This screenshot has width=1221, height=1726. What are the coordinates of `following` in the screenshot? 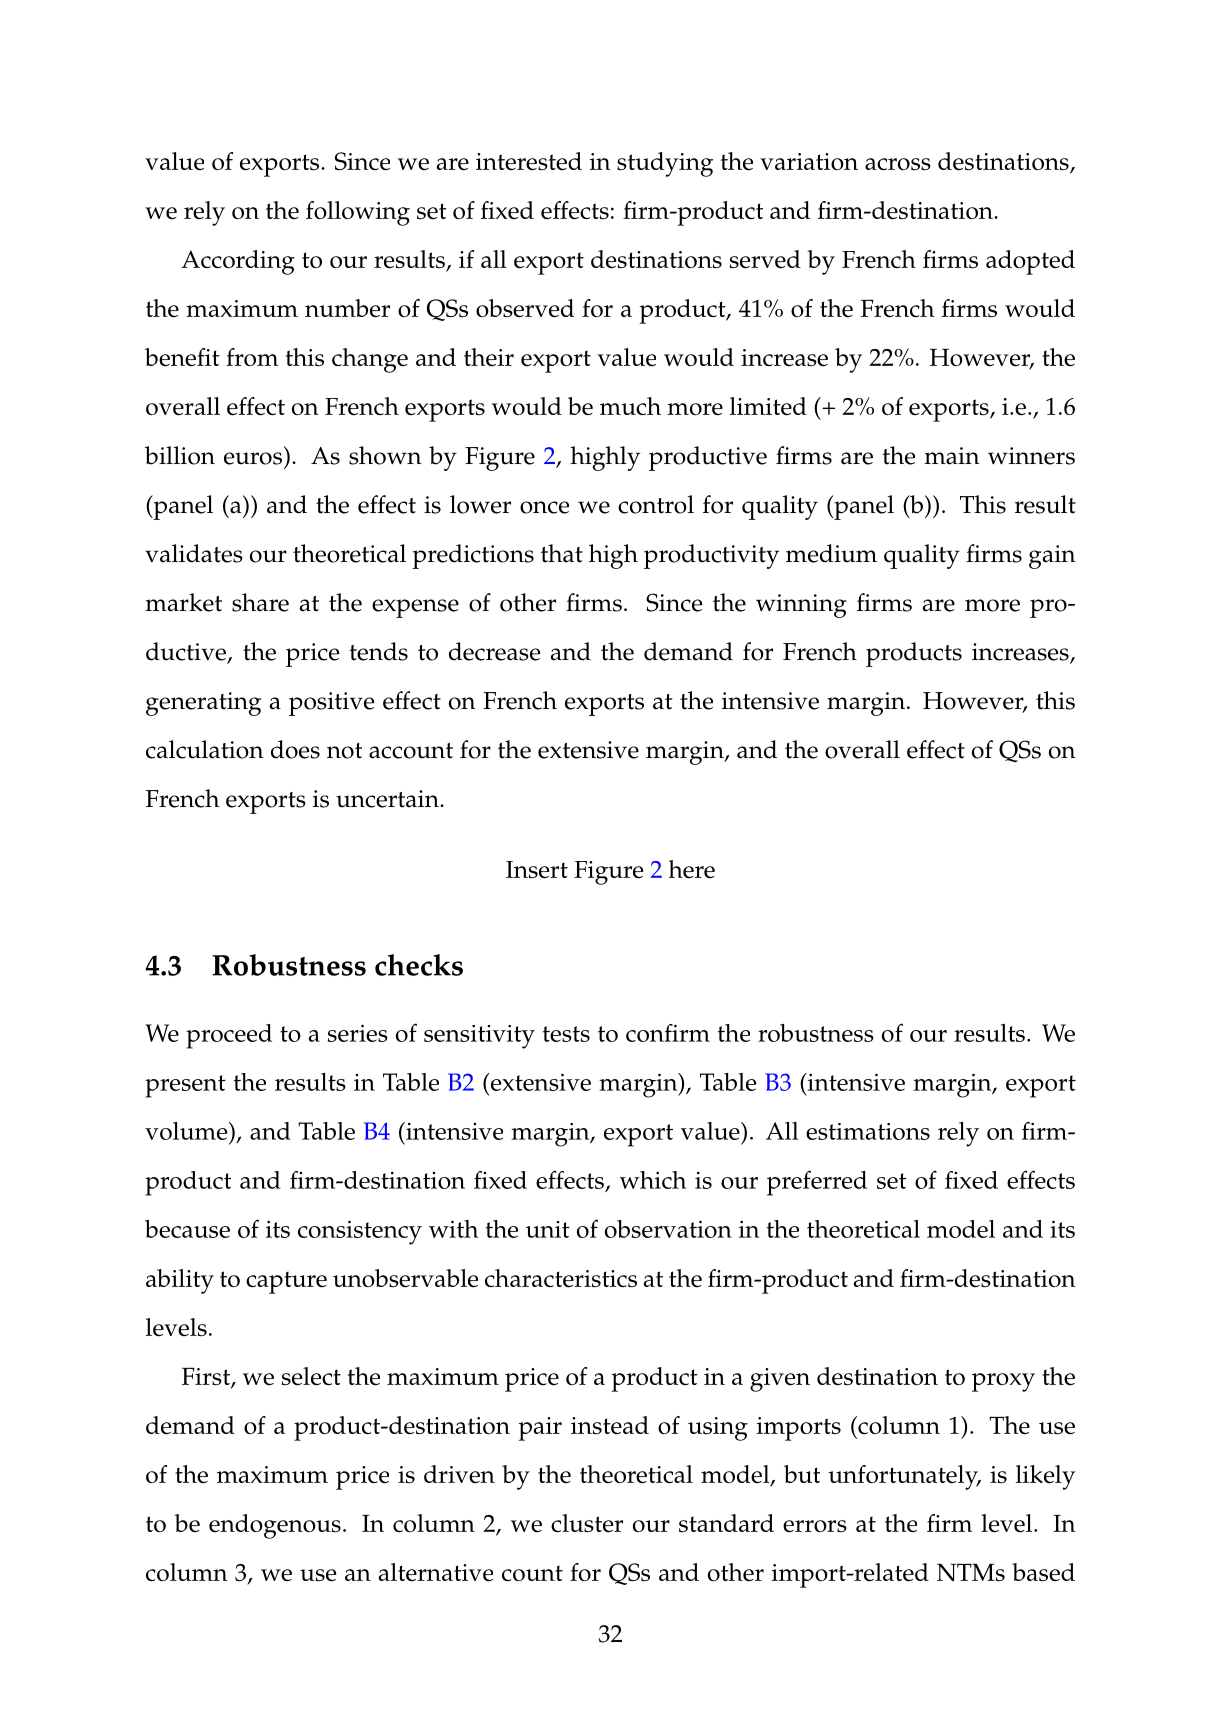 It's located at (358, 213).
